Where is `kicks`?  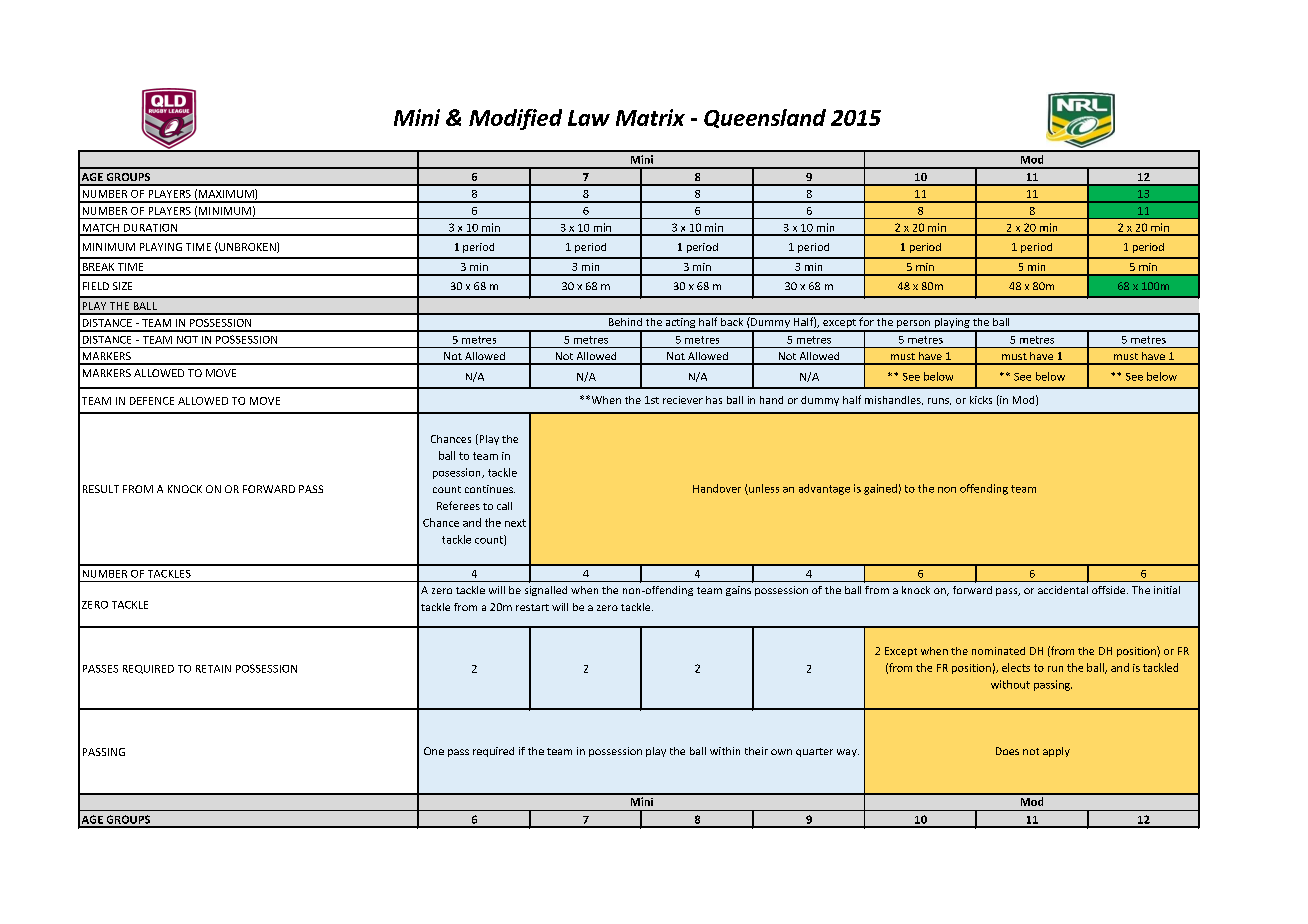
kicks is located at coordinates (981, 400).
